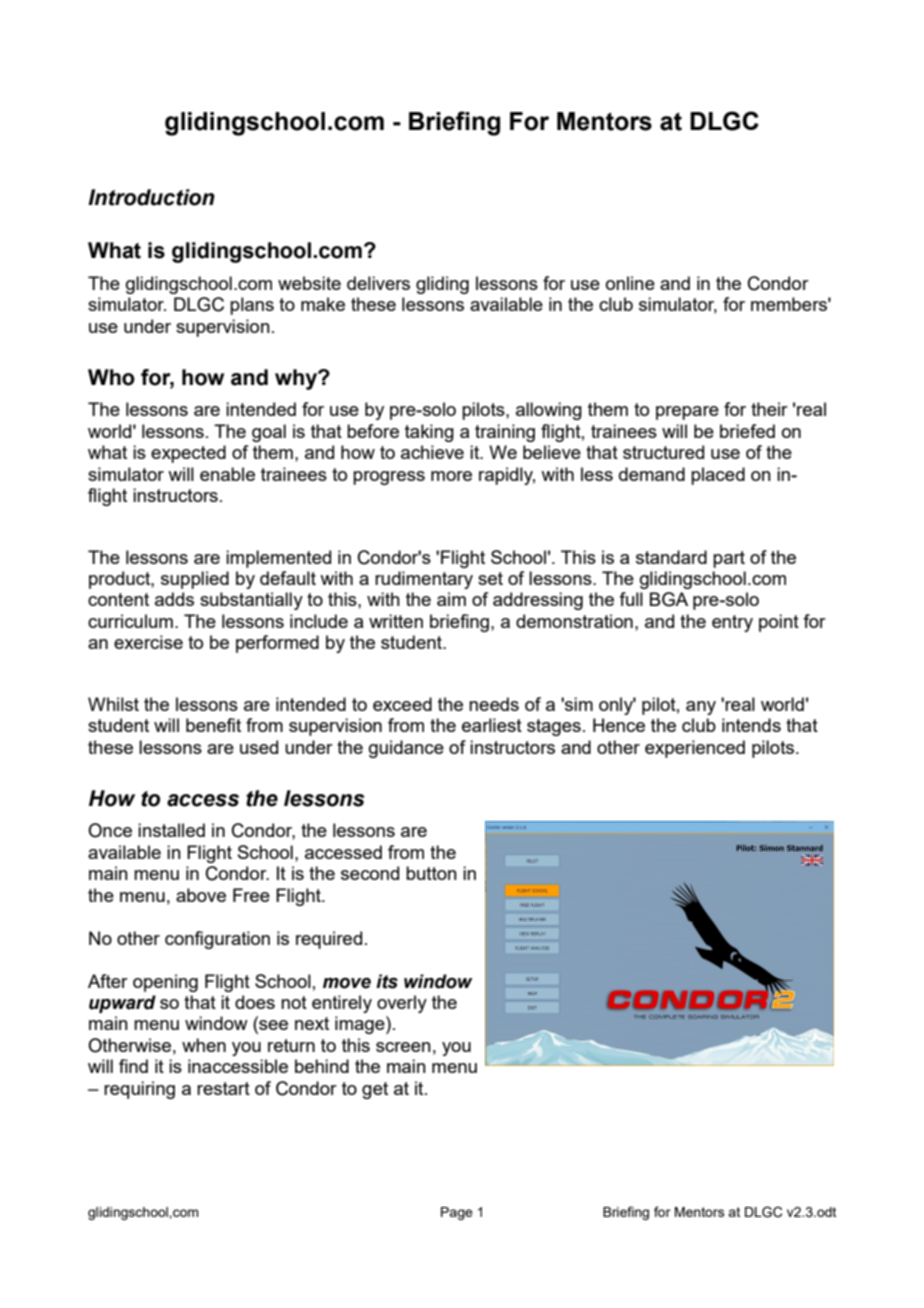  Describe the element at coordinates (701, 708) in the document. I see `any` at that location.
